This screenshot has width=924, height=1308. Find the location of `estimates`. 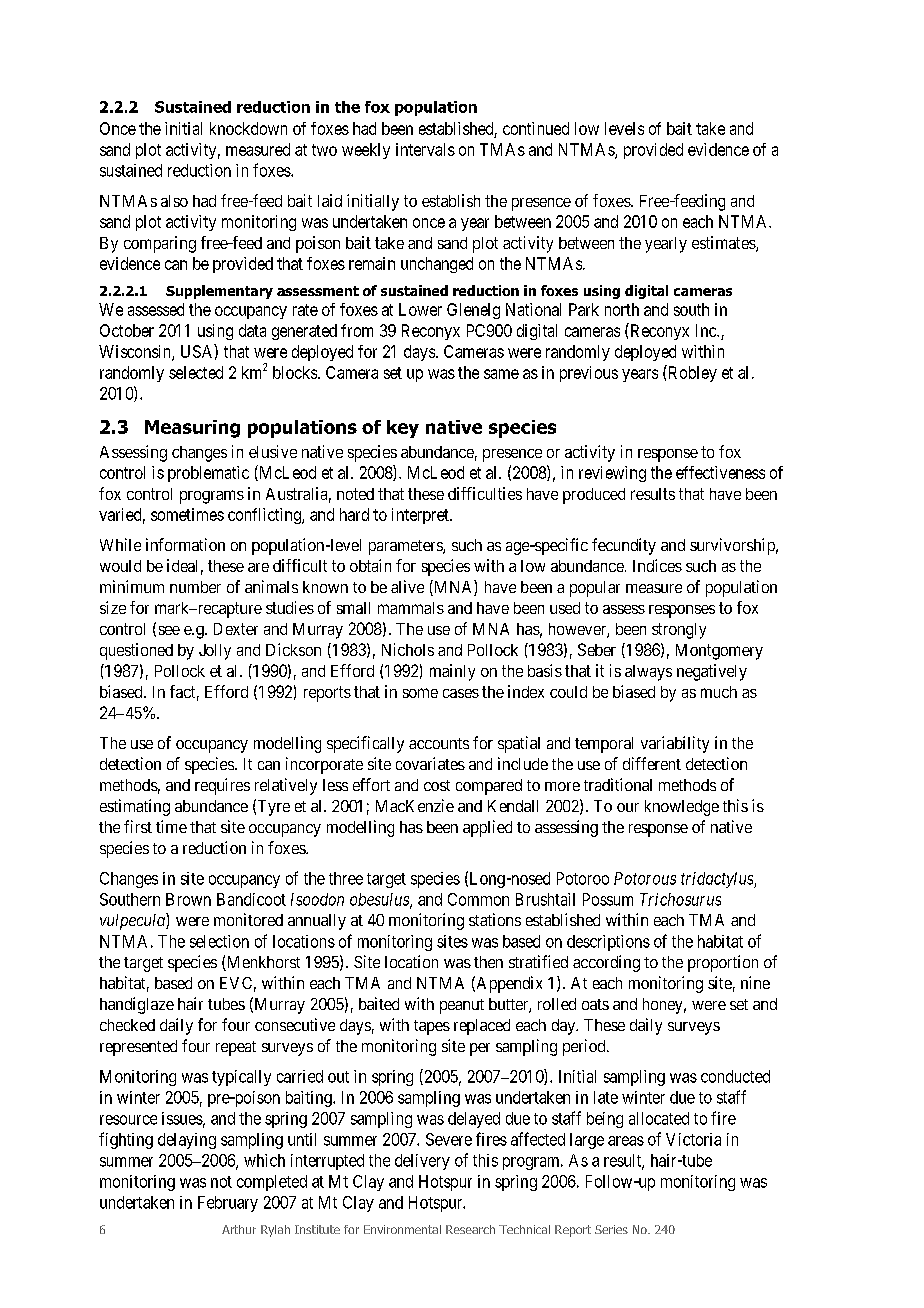

estimates is located at coordinates (724, 244).
